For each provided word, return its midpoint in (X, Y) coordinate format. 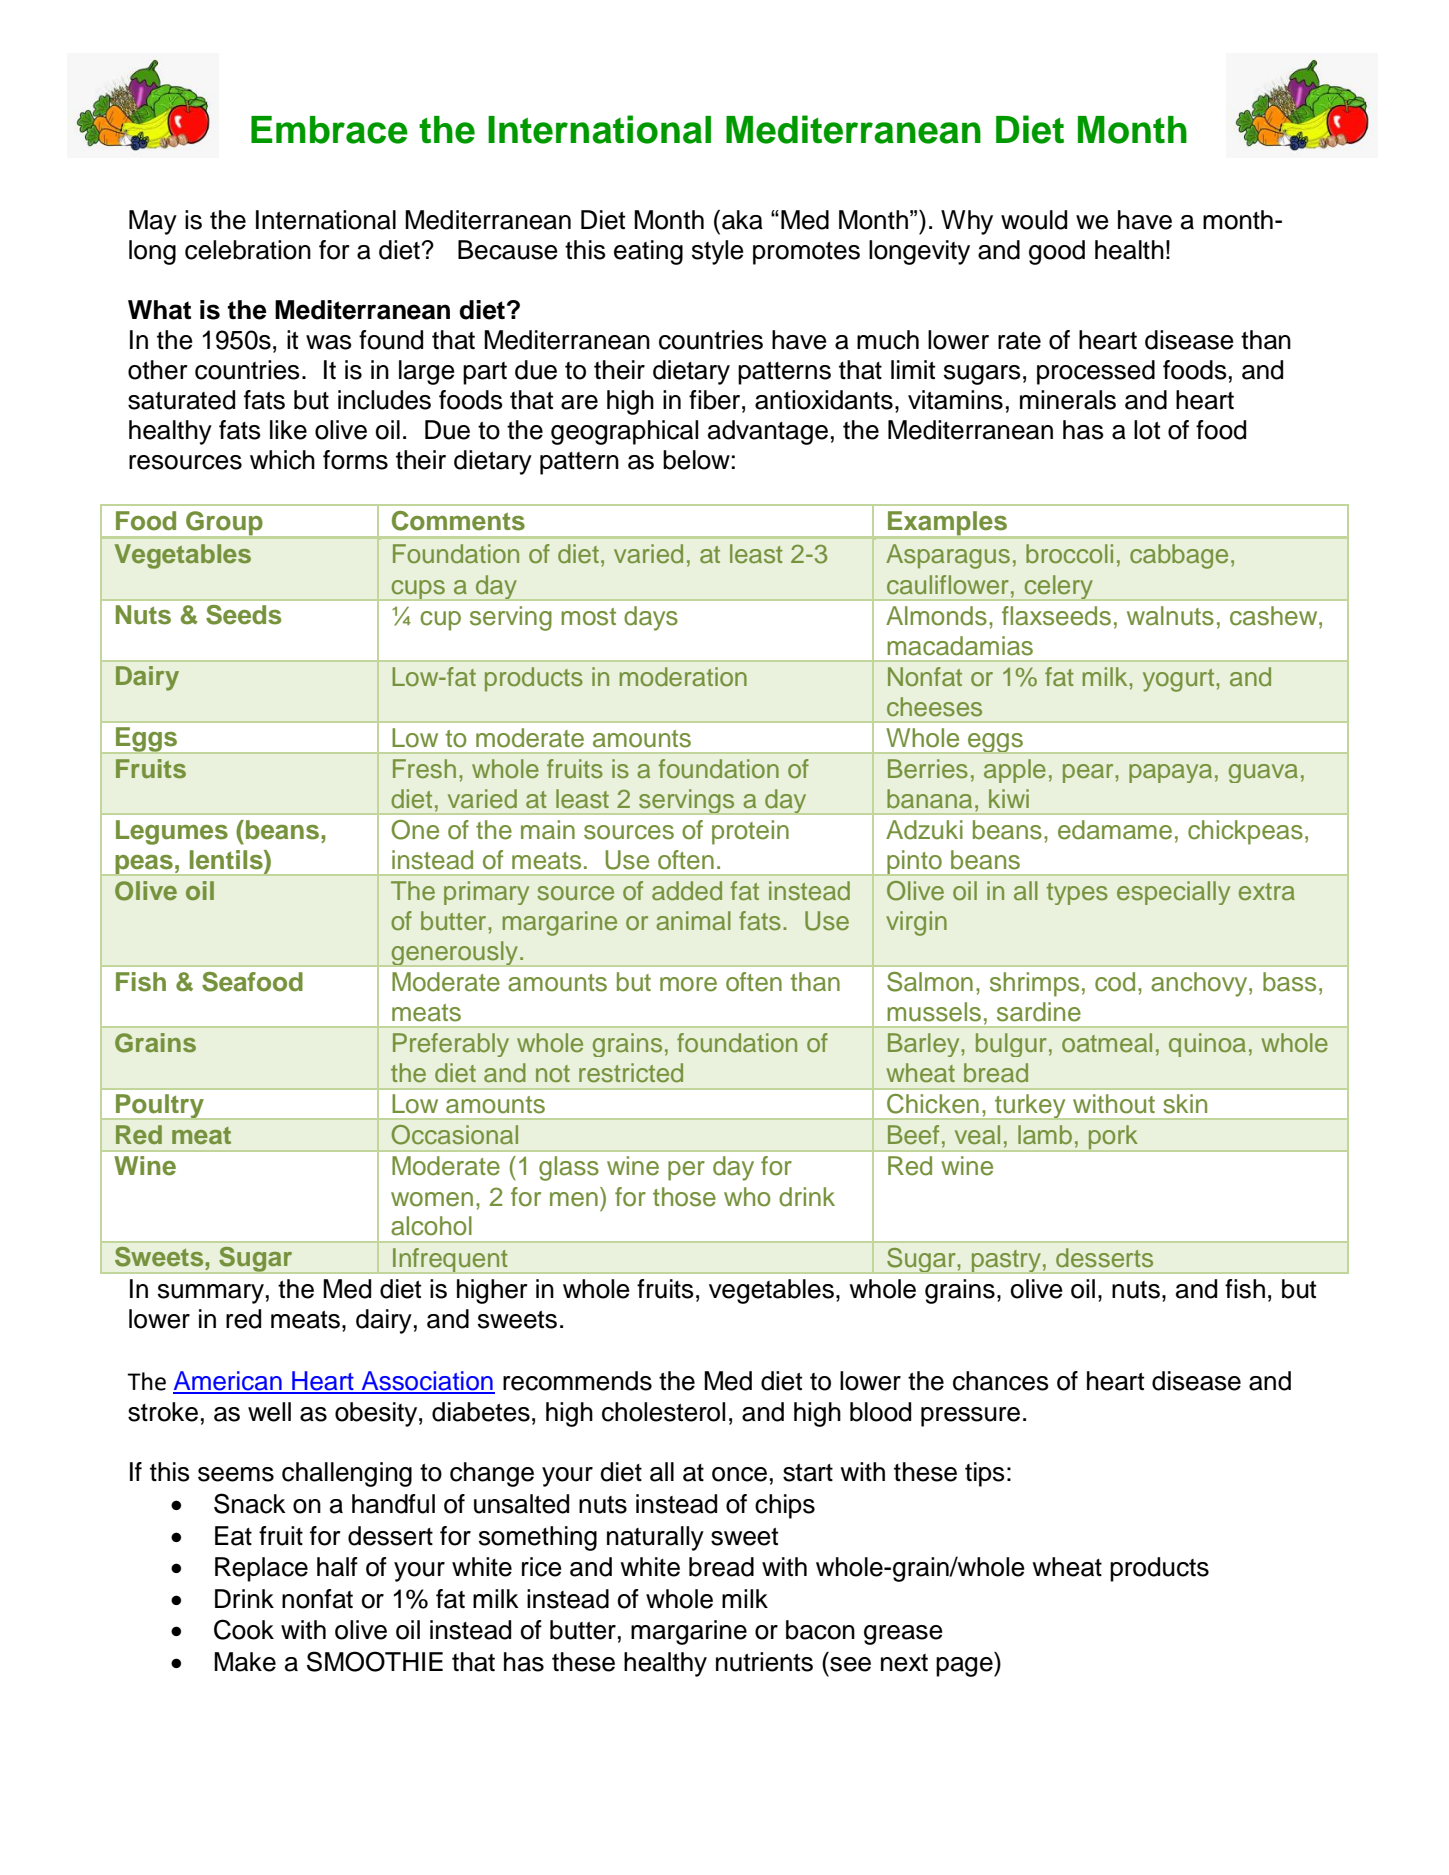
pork (1113, 1138)
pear (1089, 773)
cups (418, 590)
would (1034, 220)
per (686, 1171)
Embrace (329, 130)
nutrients (764, 1662)
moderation (683, 677)
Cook (244, 1629)
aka (742, 220)
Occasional (455, 1135)
